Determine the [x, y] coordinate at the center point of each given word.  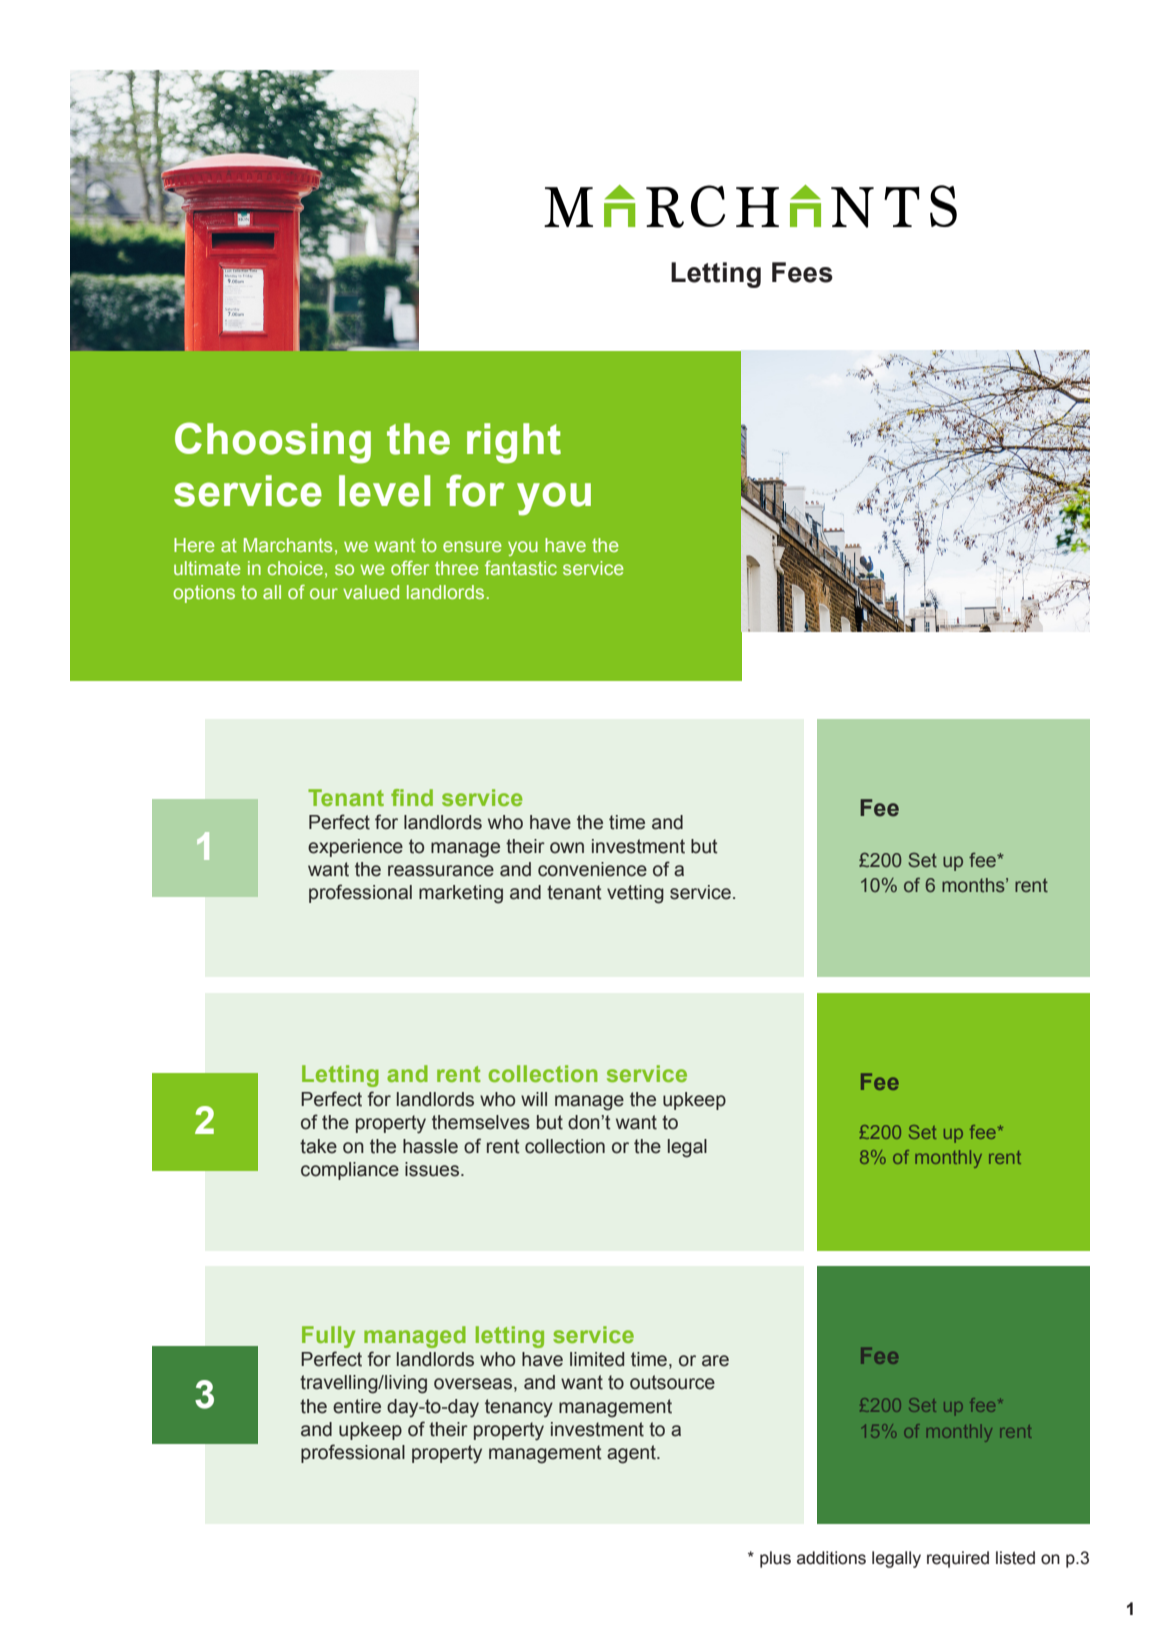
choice [295, 568]
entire [357, 1406]
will [534, 1099]
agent [632, 1454]
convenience [592, 869]
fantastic [521, 568]
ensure [472, 546]
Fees [802, 272]
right [514, 443]
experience [355, 848]
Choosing [273, 443]
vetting [635, 894]
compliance [350, 1171]
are [715, 1361]
